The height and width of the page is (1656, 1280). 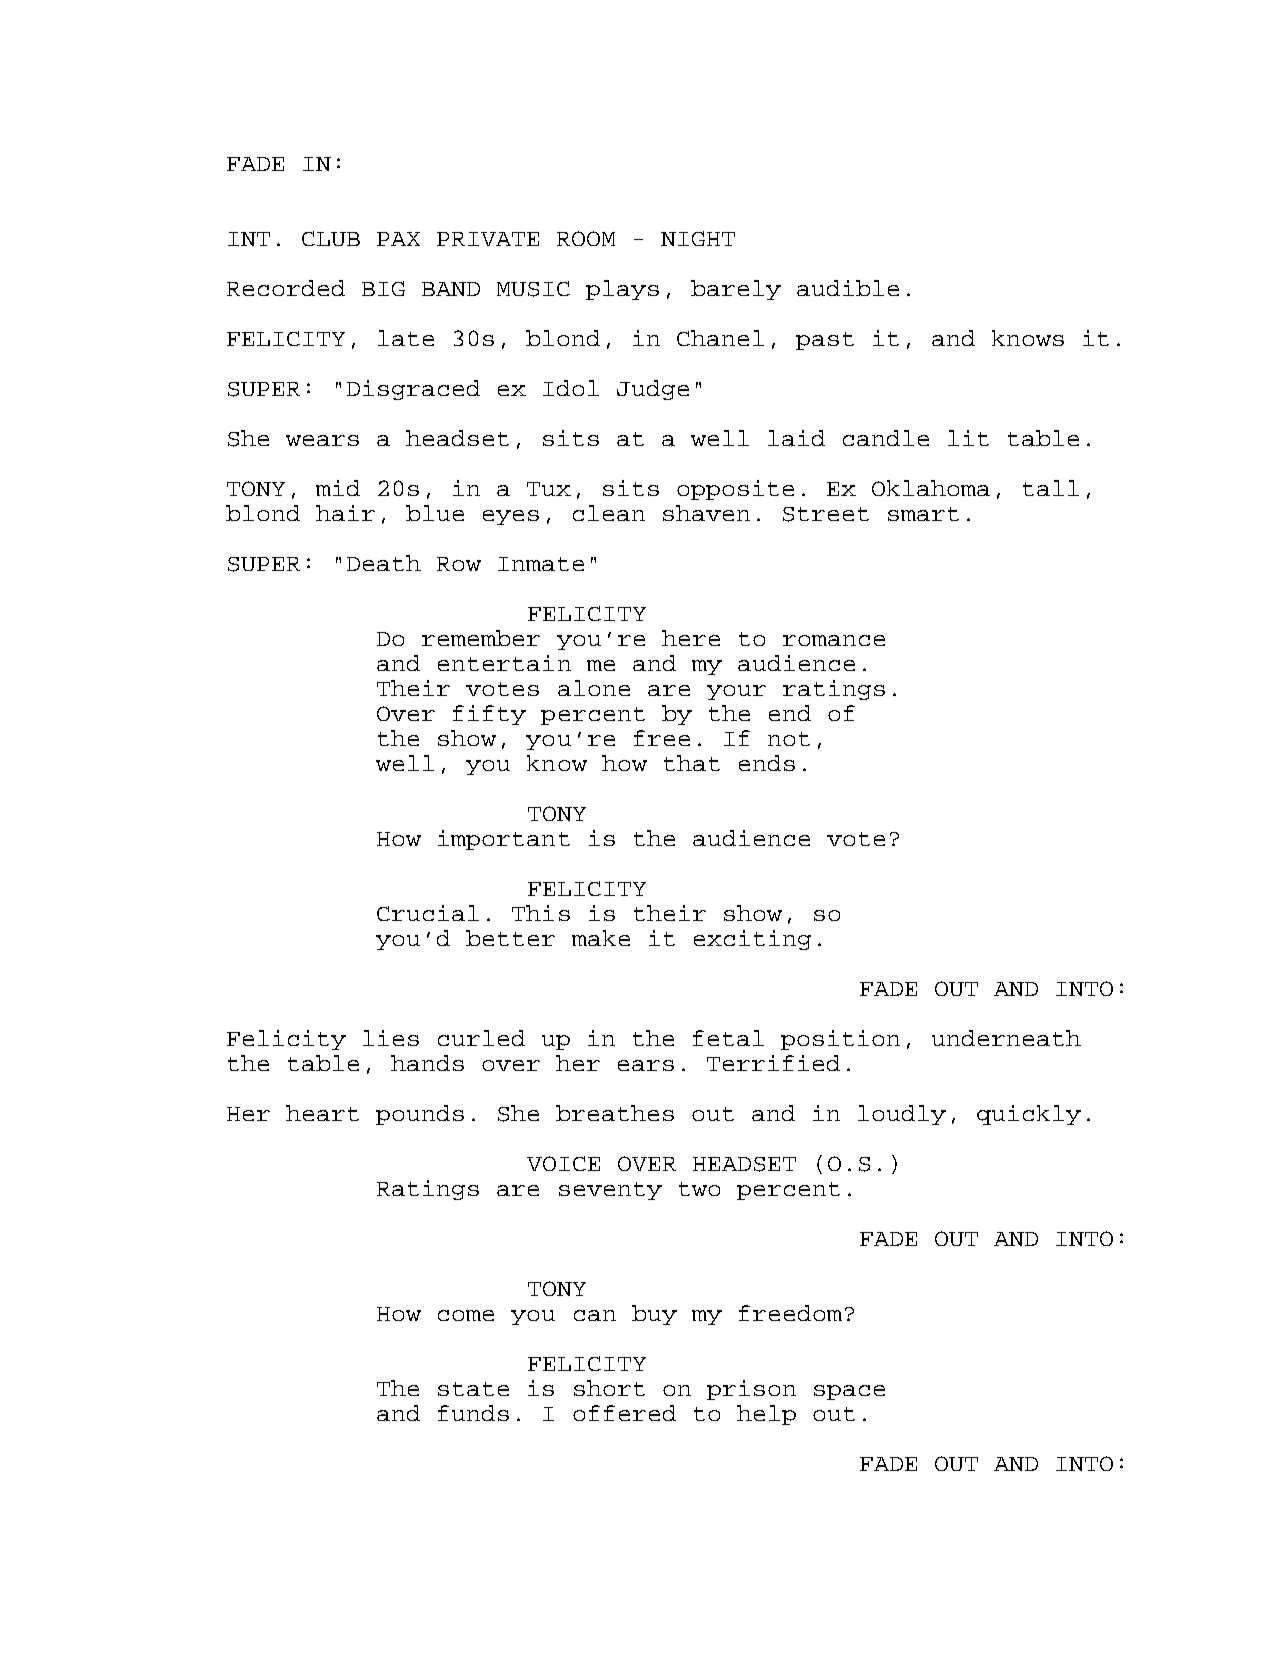 What do you see at coordinates (848, 288) in the page?
I see `audible` at bounding box center [848, 288].
